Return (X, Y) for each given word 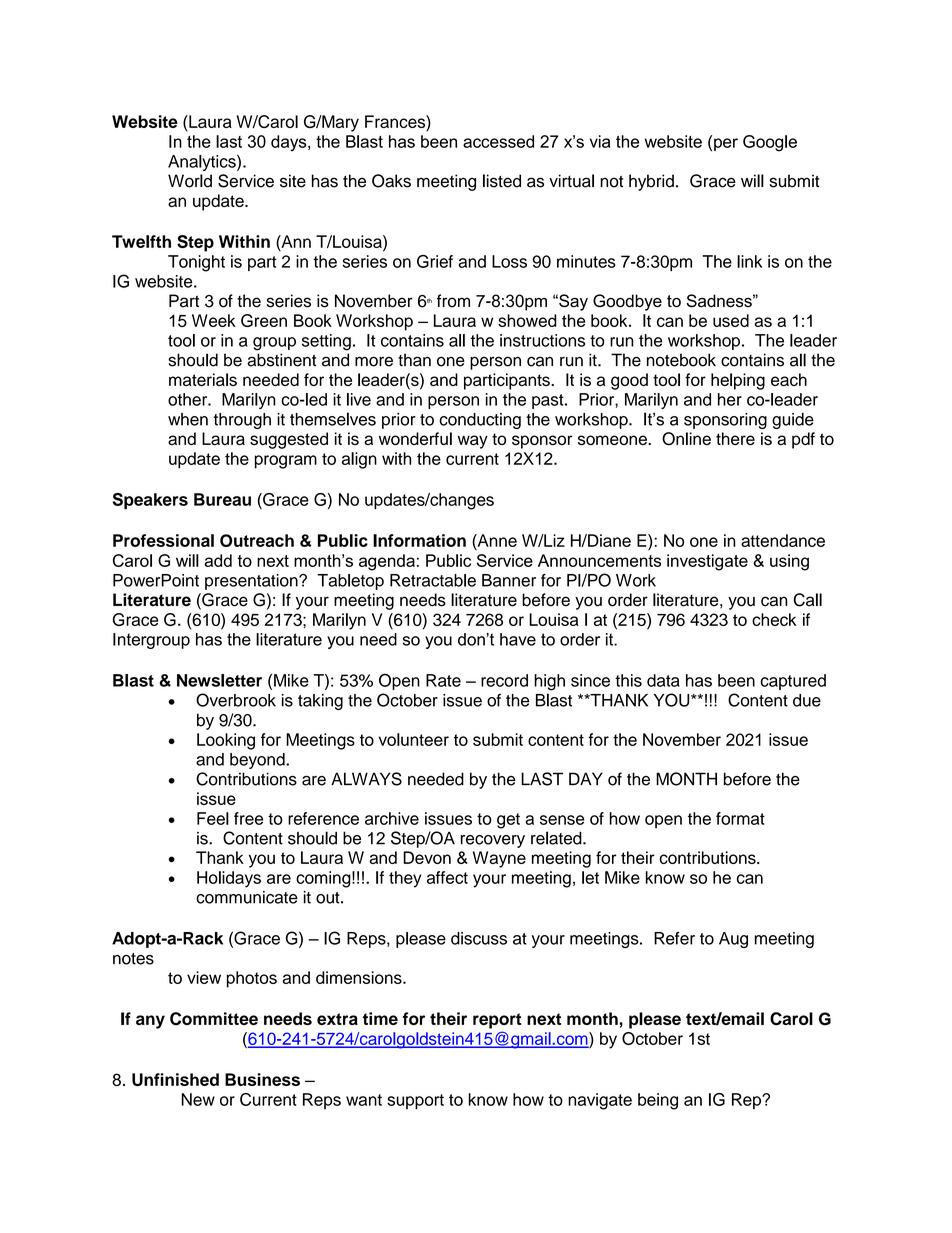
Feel (213, 818)
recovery (493, 841)
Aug (733, 940)
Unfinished (175, 1079)
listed (502, 181)
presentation (252, 582)
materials (203, 379)
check (774, 619)
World (190, 181)
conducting (480, 421)
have (518, 639)
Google (770, 143)
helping (738, 381)
